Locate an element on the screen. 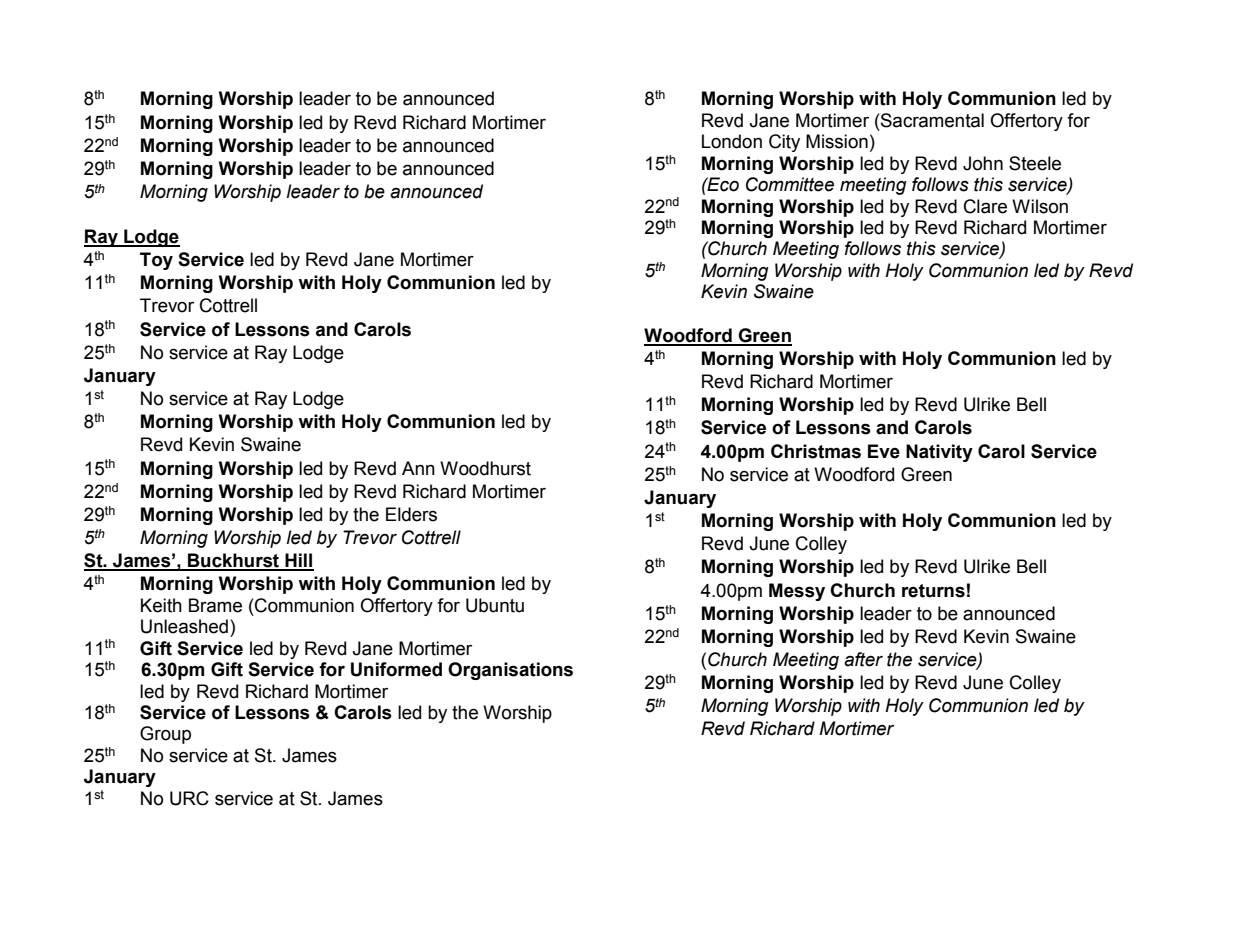  Group is located at coordinates (165, 735).
